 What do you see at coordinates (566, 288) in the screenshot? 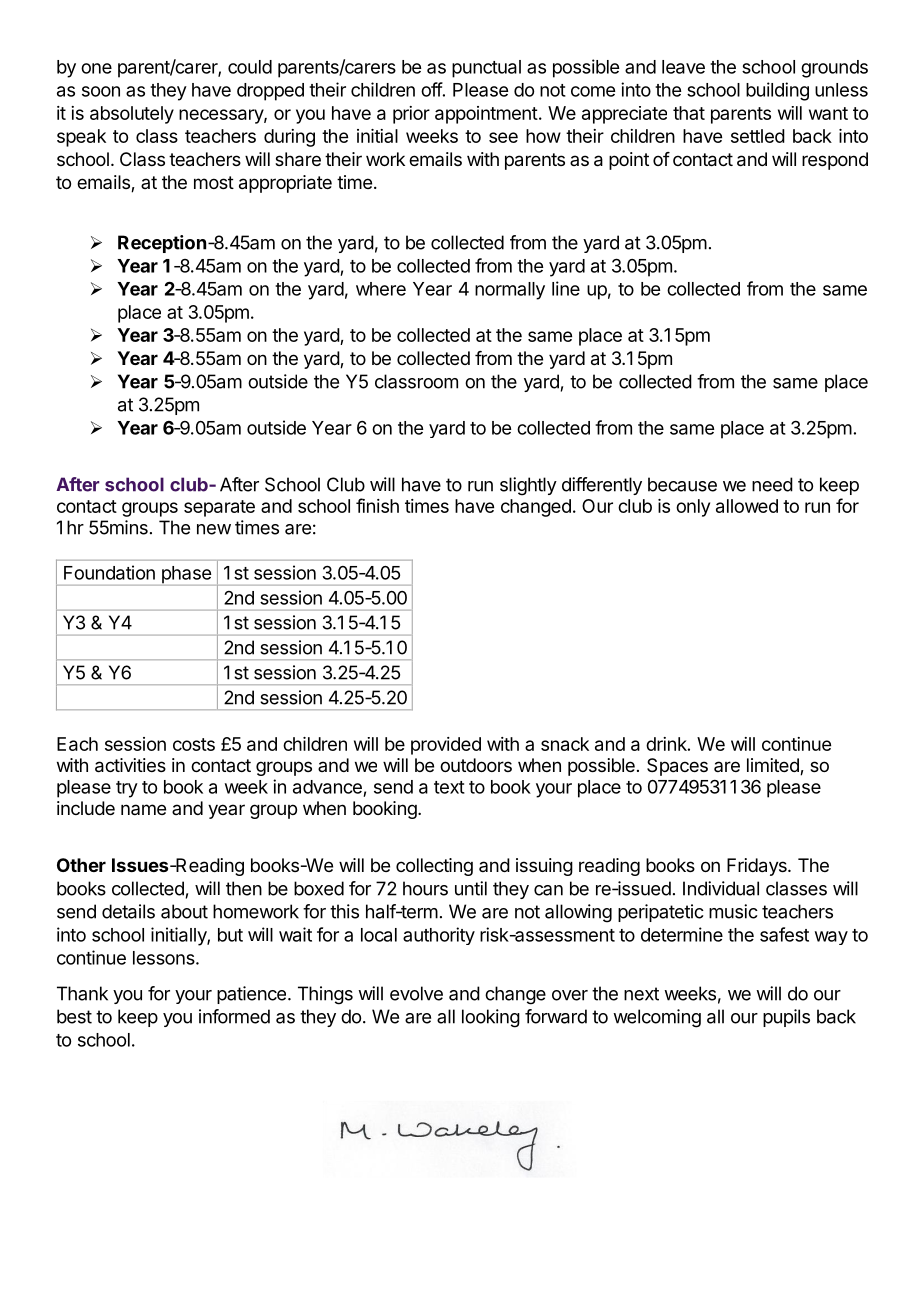
I see `line` at bounding box center [566, 288].
